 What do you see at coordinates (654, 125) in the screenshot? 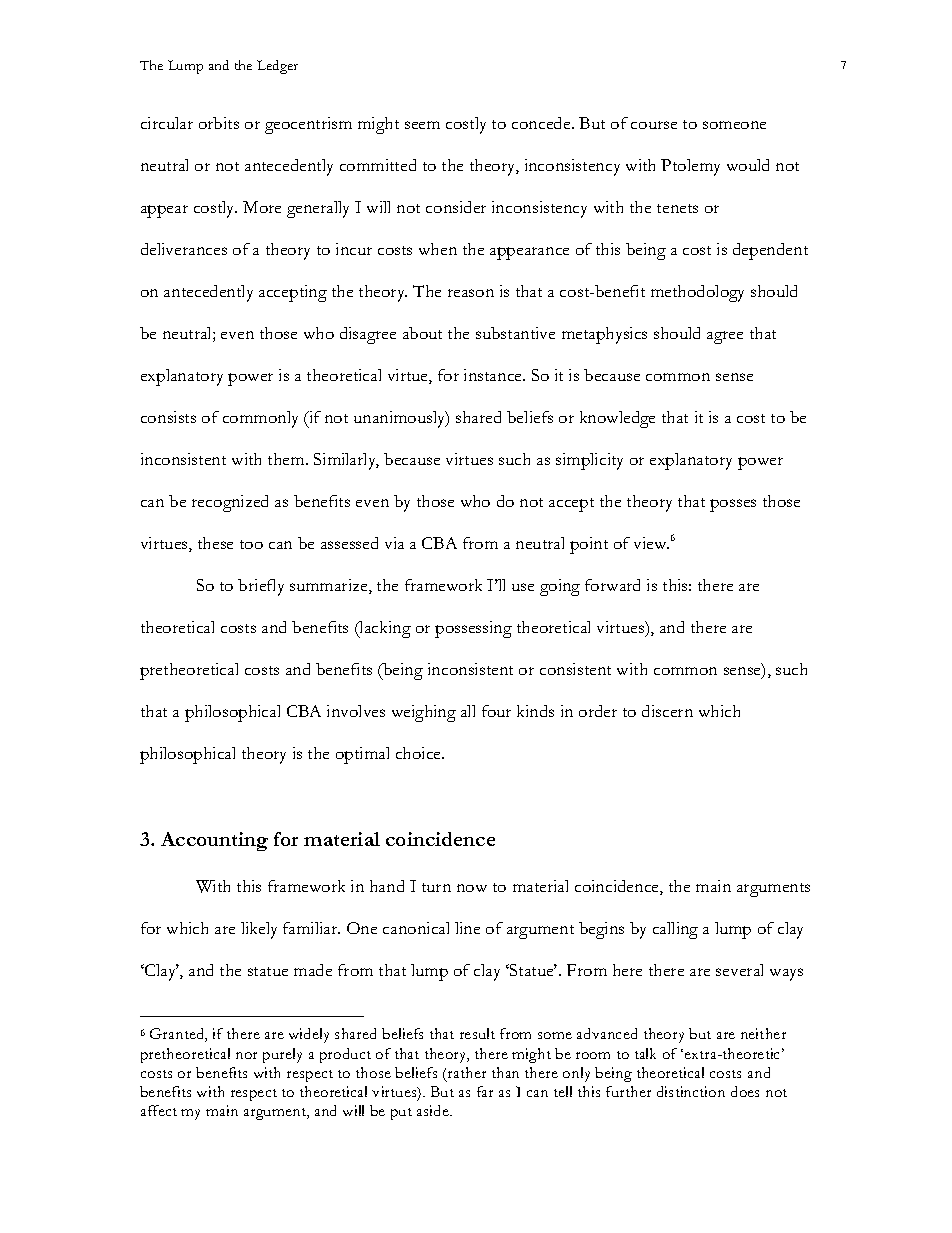
I see `course` at bounding box center [654, 125].
